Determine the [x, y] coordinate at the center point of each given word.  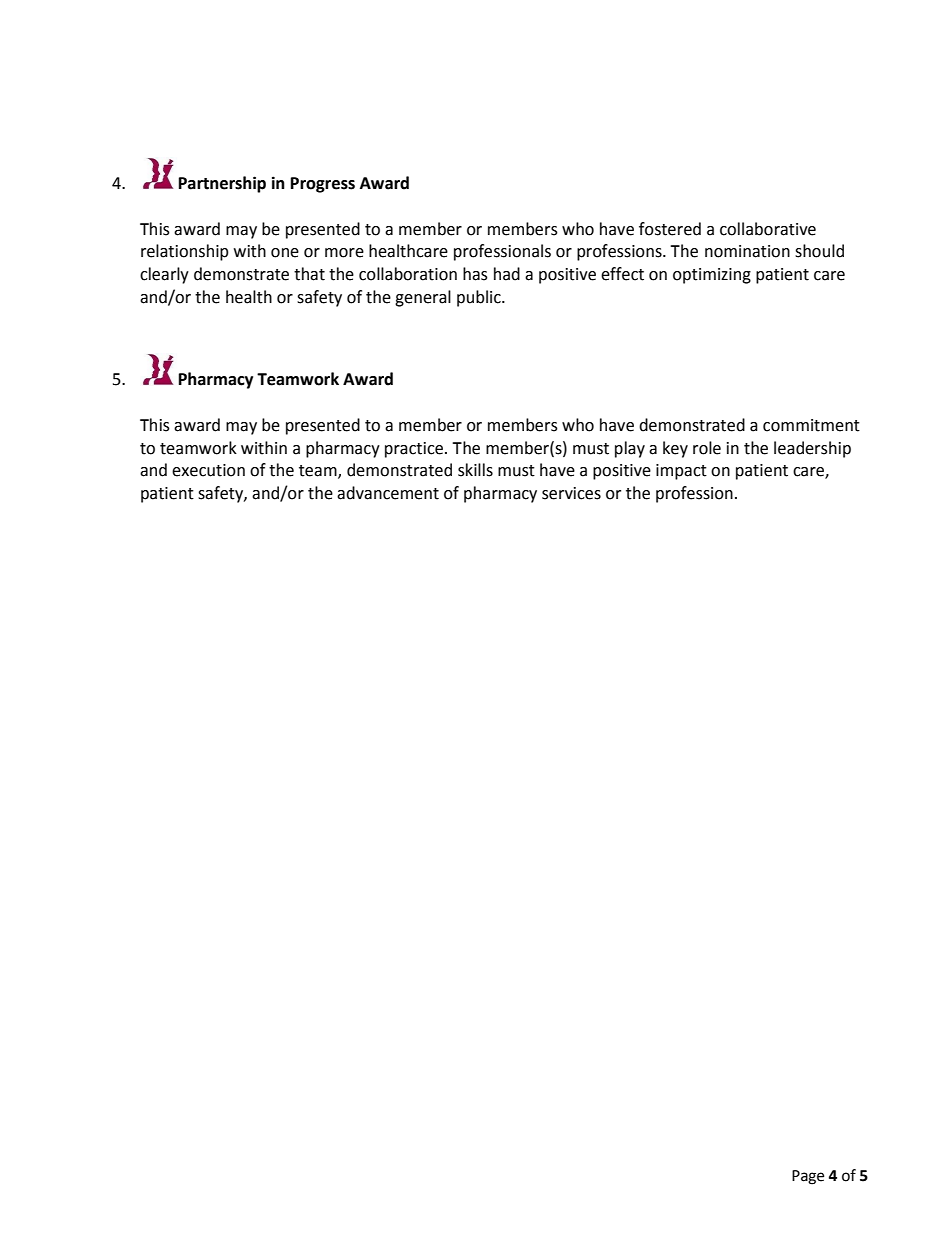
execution [208, 470]
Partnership [222, 184]
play [630, 449]
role [707, 448]
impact [681, 472]
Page [808, 1177]
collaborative [768, 229]
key [675, 449]
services [571, 493]
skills [475, 470]
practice [414, 450]
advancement [388, 493]
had [507, 274]
